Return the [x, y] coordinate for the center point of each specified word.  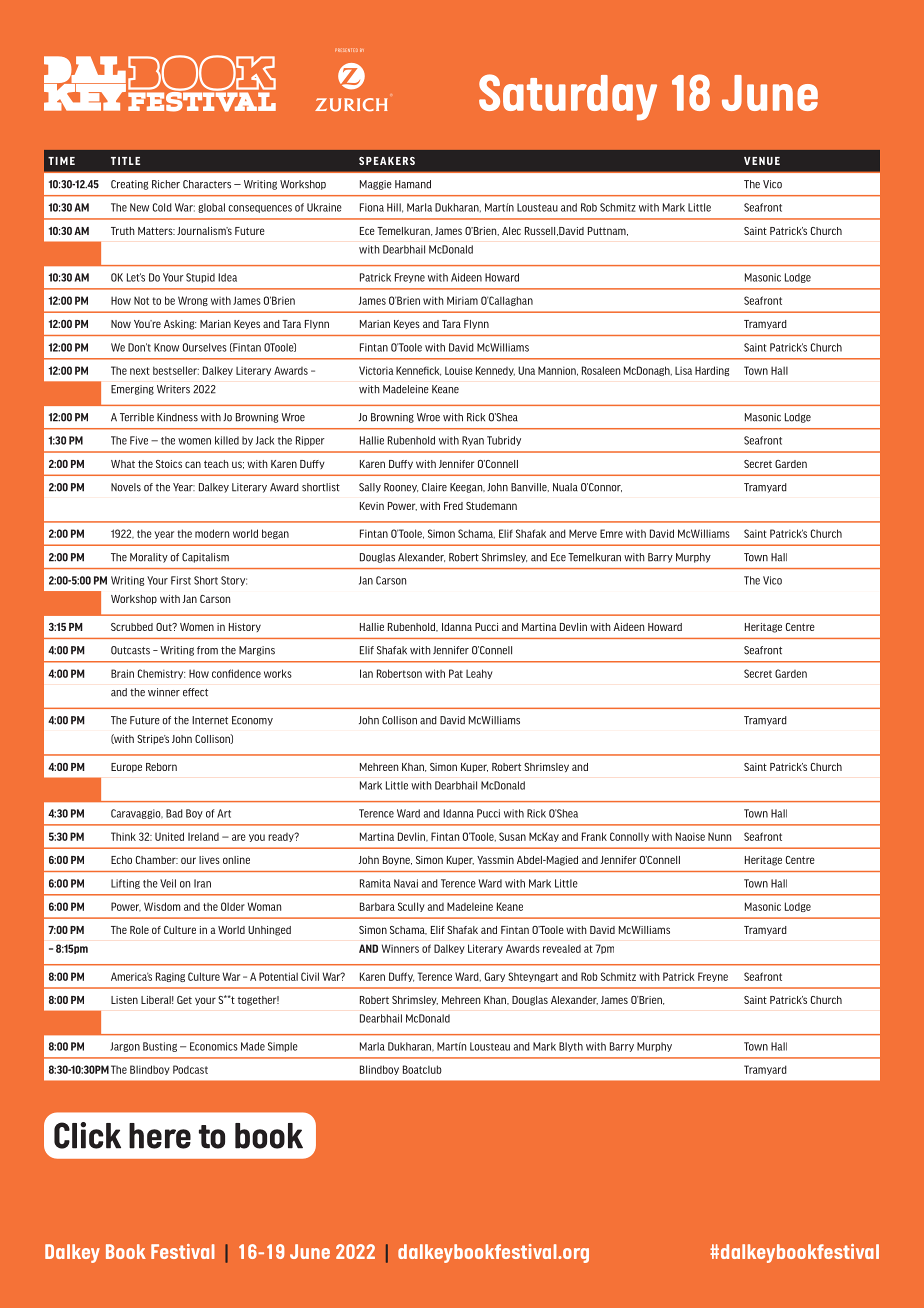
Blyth [571, 1047]
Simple [283, 1047]
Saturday [568, 97]
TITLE [125, 161]
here [160, 1136]
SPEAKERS [387, 161]
